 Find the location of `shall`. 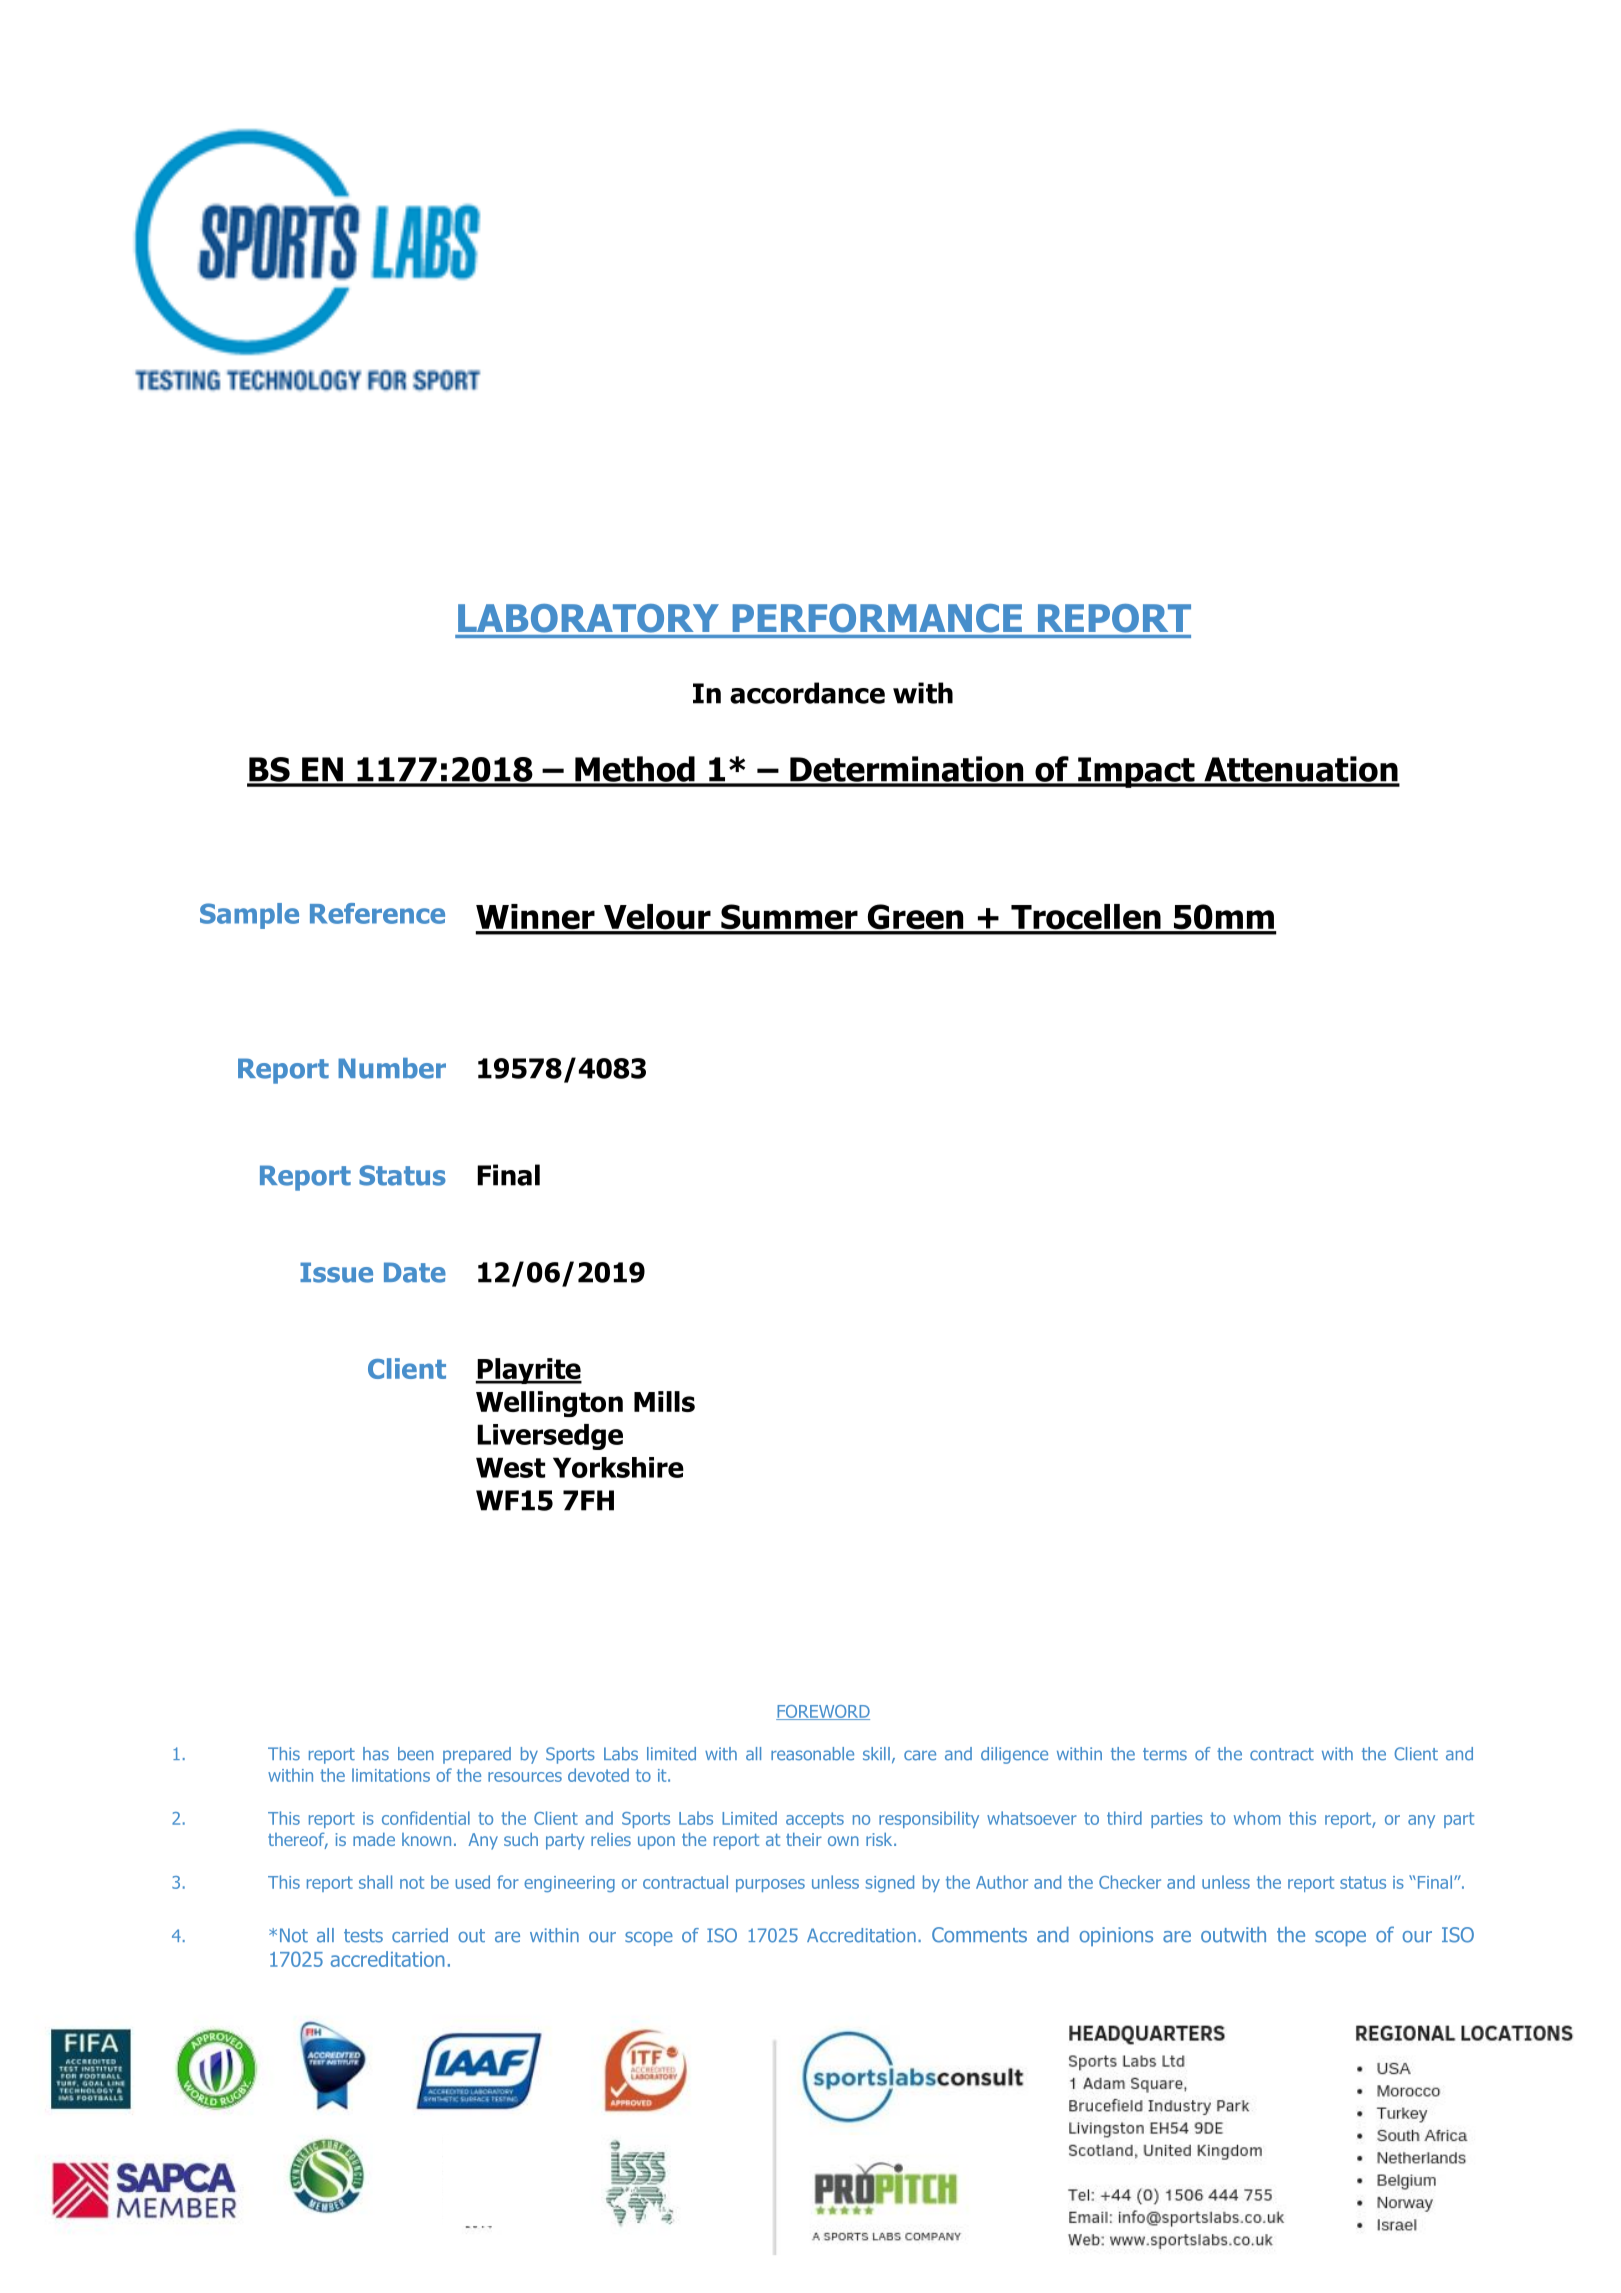

shall is located at coordinates (375, 1882).
